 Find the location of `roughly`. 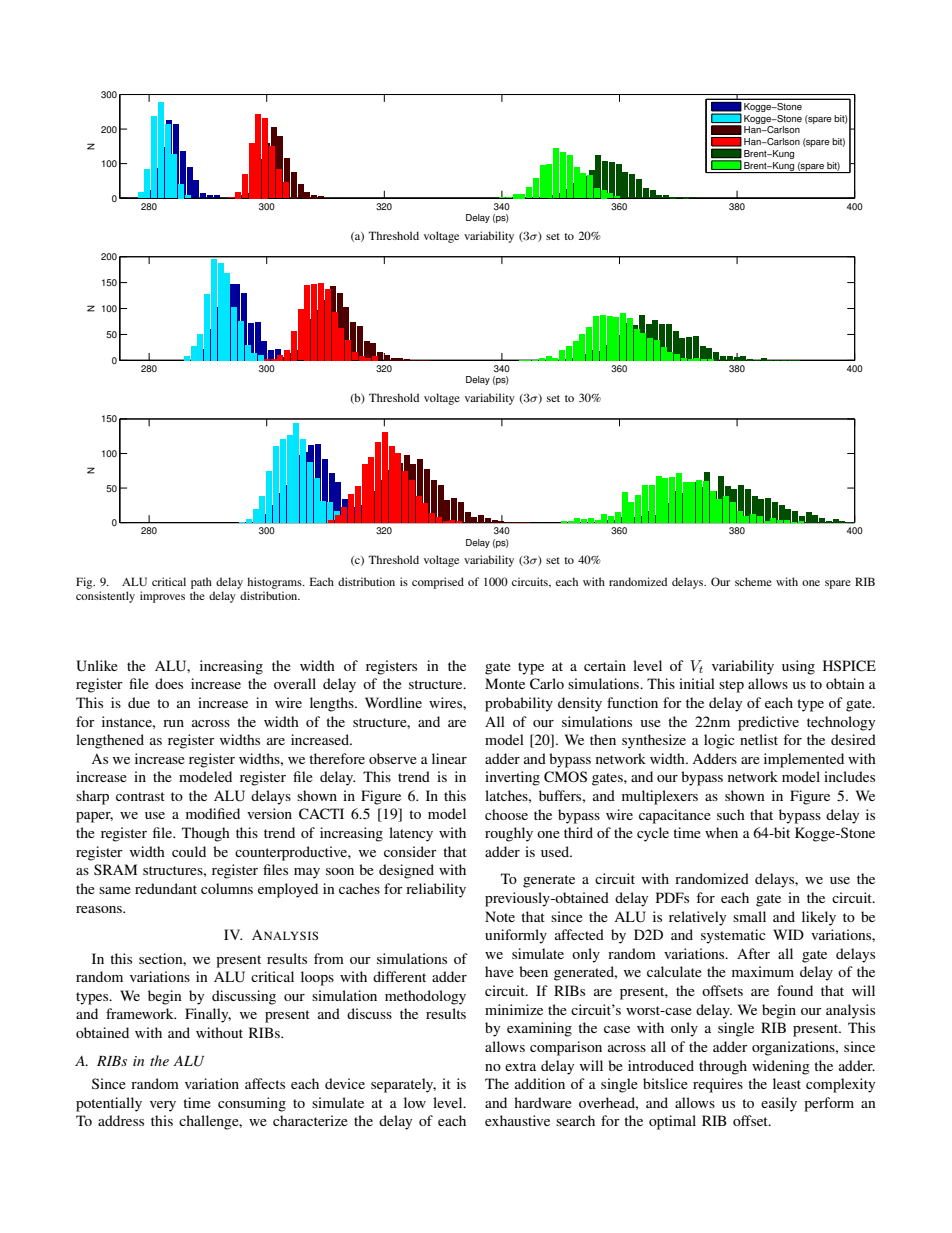

roughly is located at coordinates (509, 834).
